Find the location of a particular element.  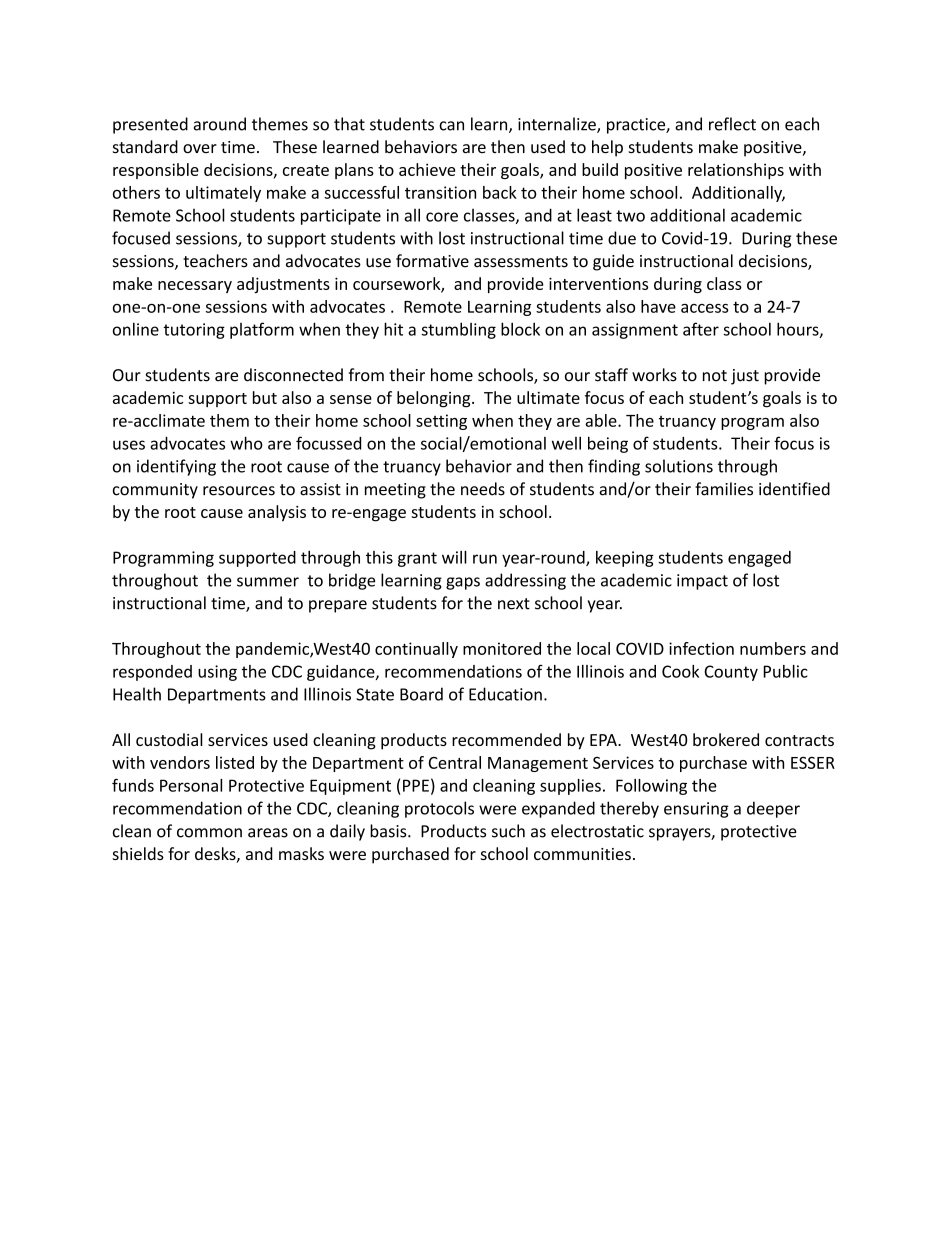

over is located at coordinates (200, 149).
